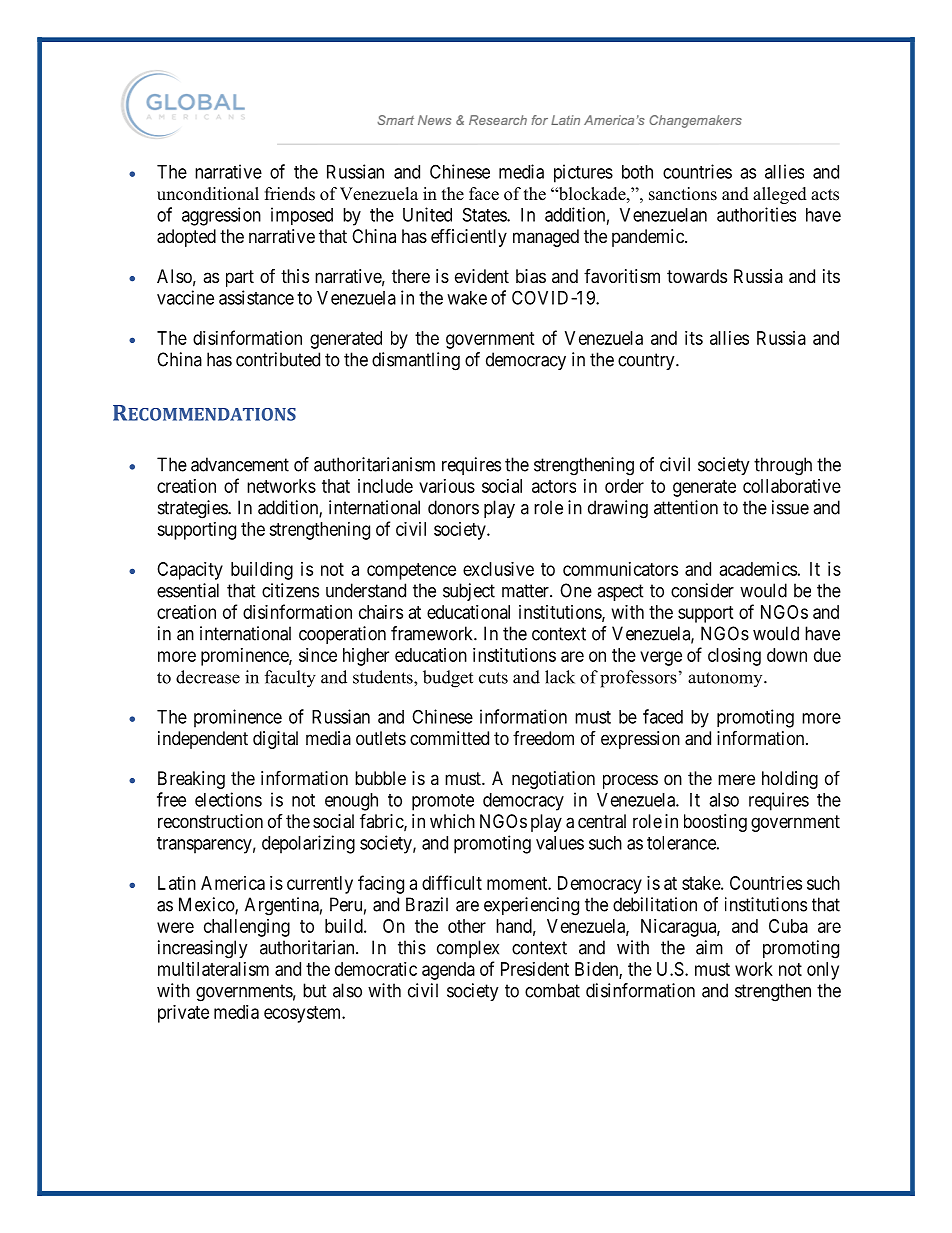 Image resolution: width=952 pixels, height=1233 pixels. Describe the element at coordinates (758, 569) in the document. I see `academics` at that location.
